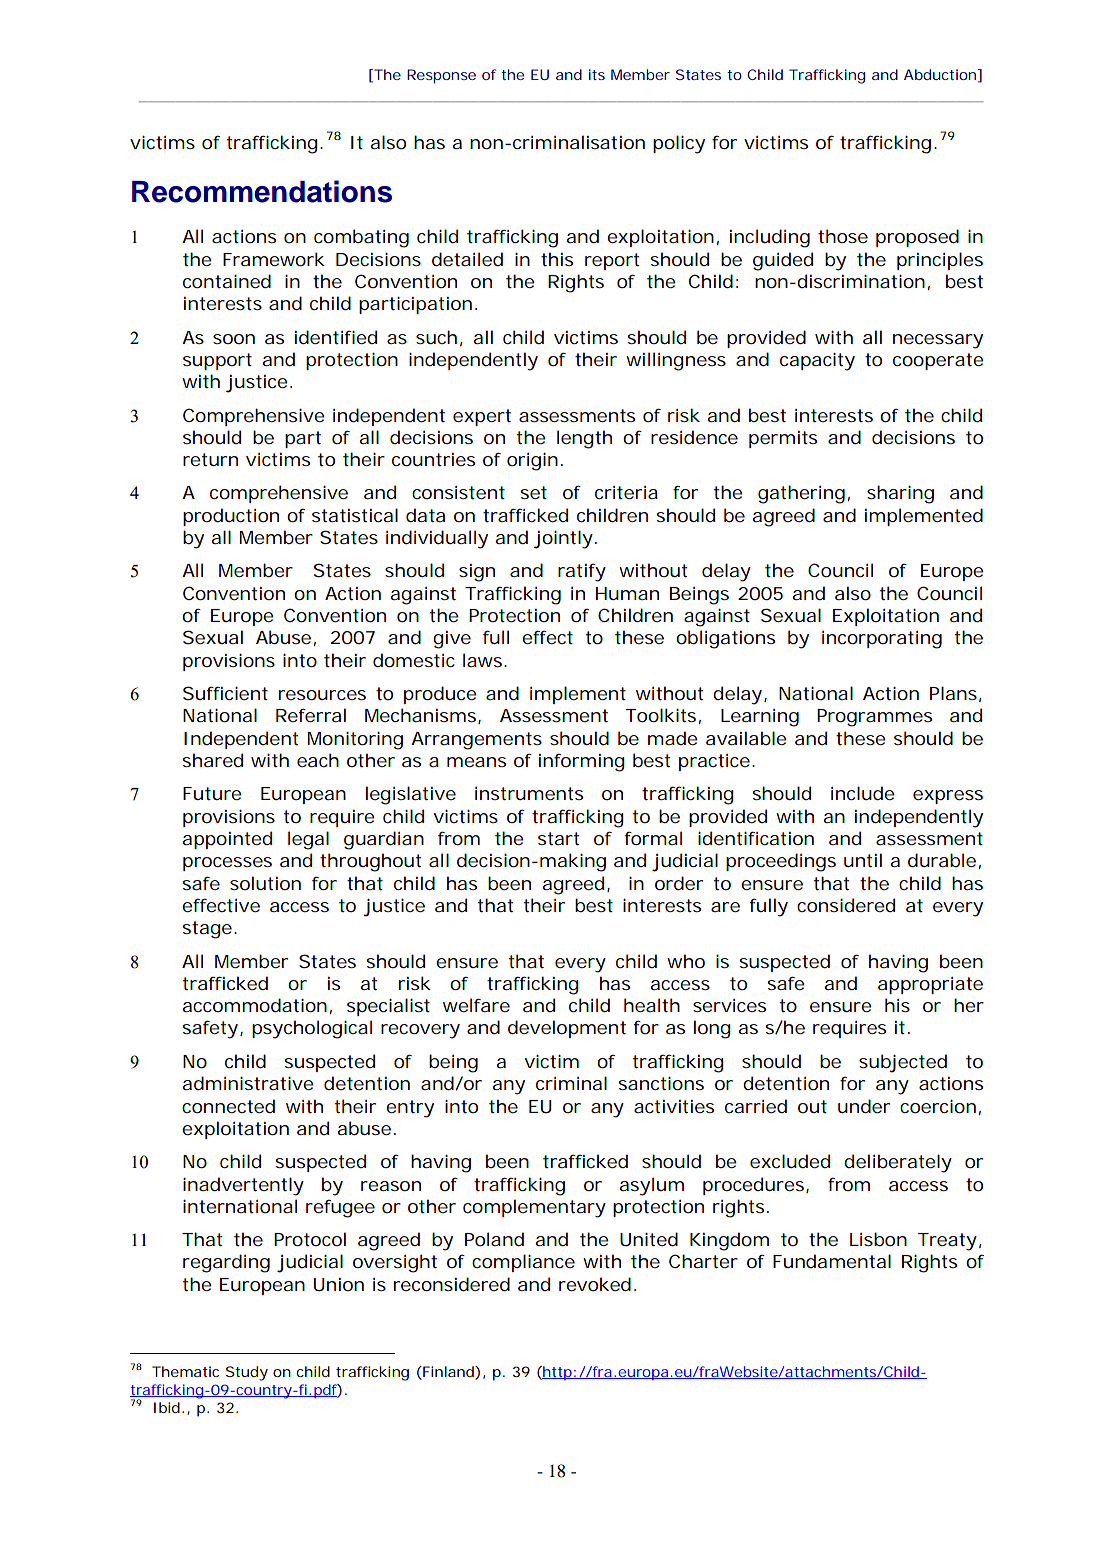  What do you see at coordinates (228, 1106) in the page?
I see `connected` at bounding box center [228, 1106].
